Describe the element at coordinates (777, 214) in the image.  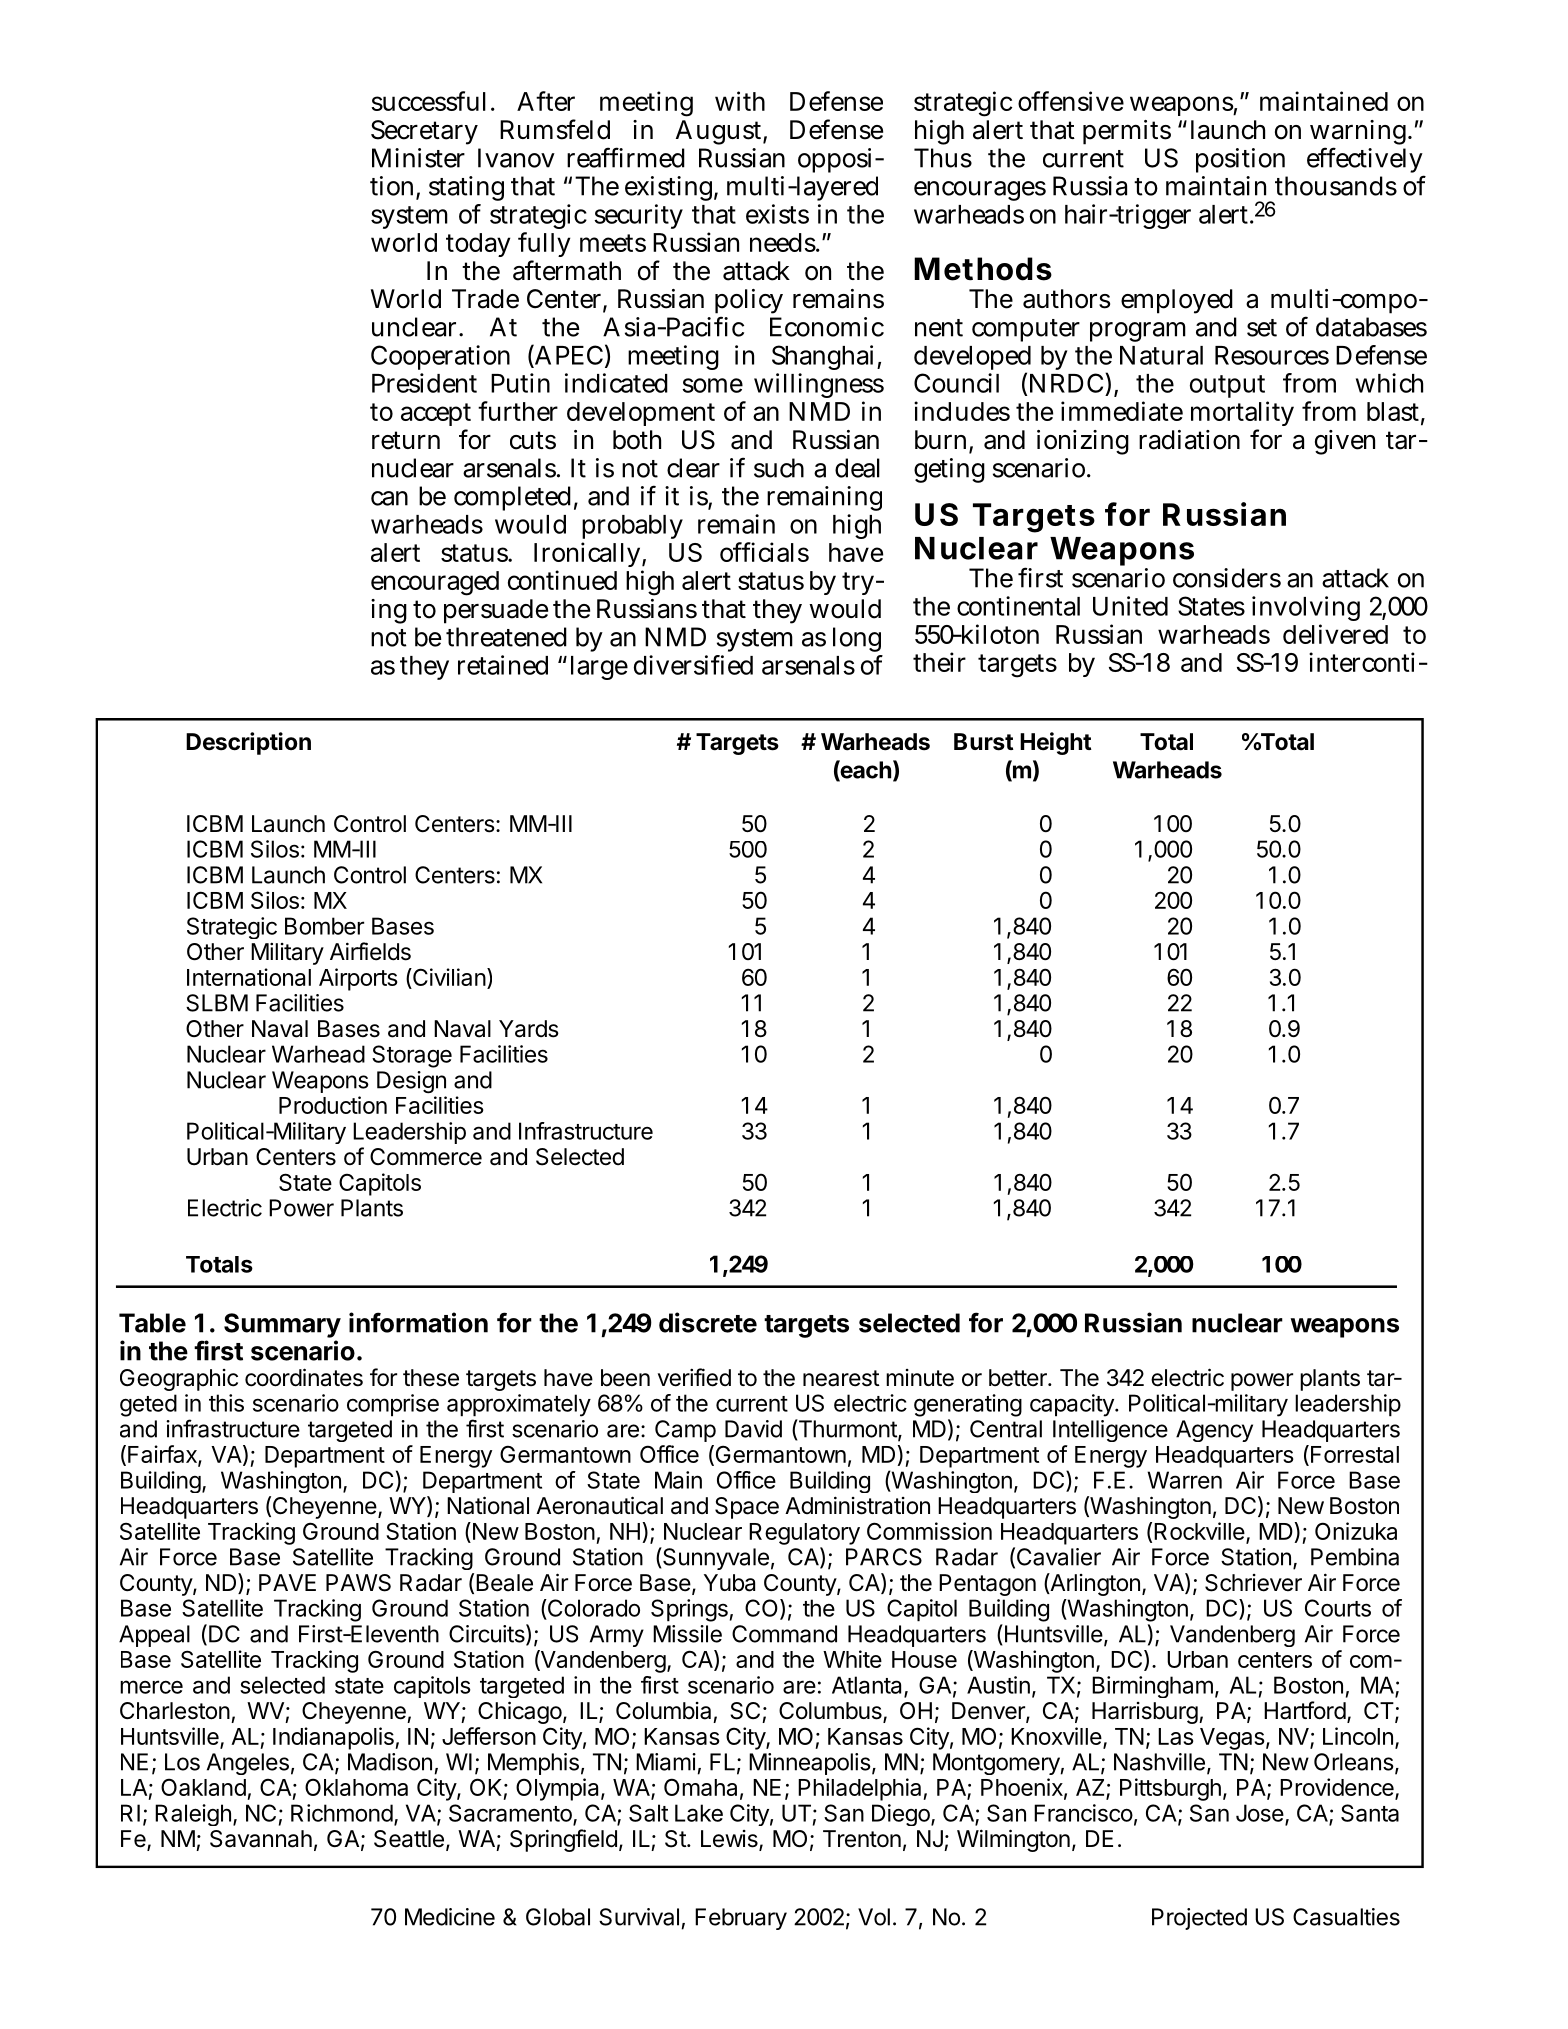
I see `exists` at that location.
